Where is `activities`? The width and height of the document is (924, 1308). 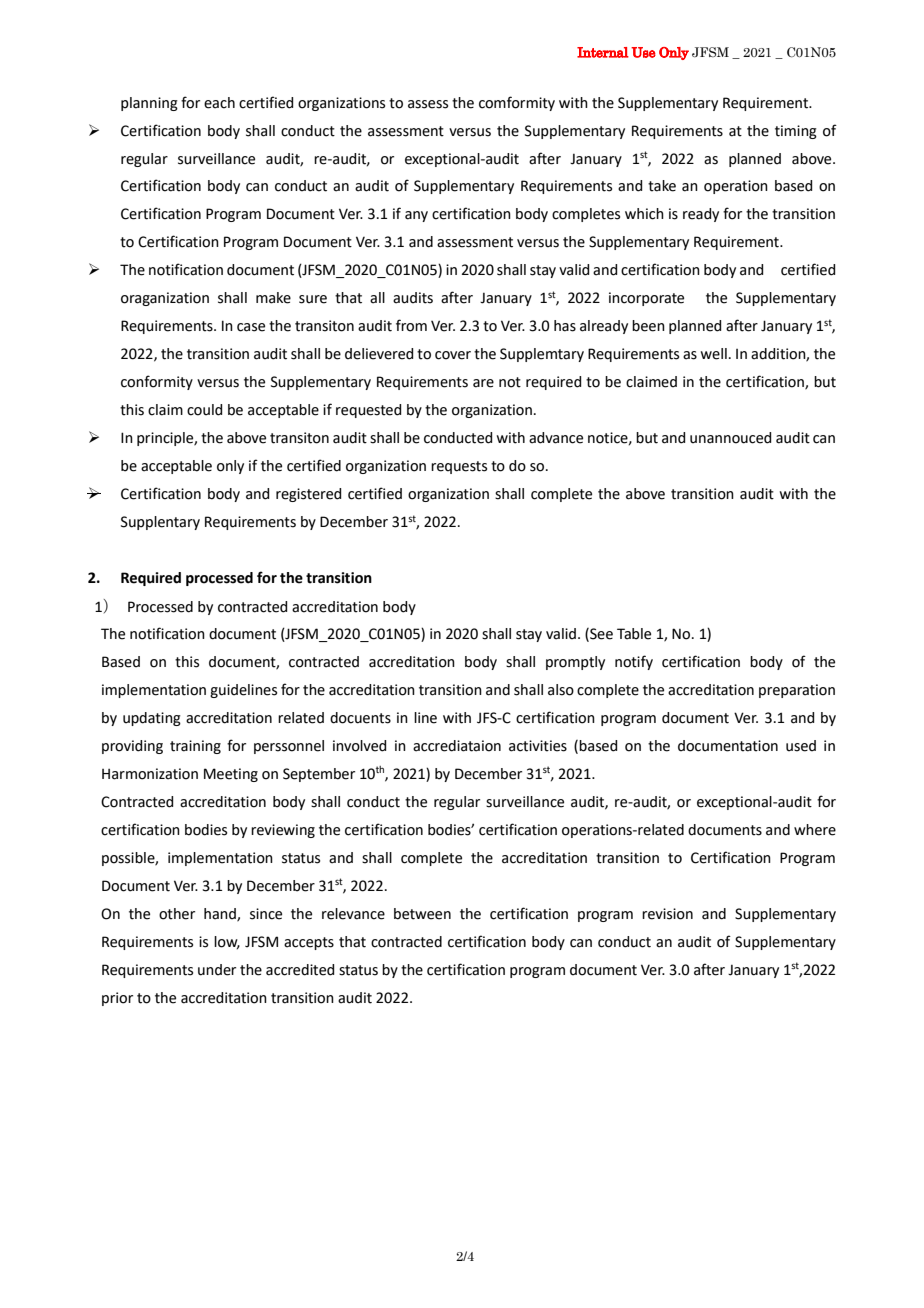 activities is located at coordinates (538, 746).
